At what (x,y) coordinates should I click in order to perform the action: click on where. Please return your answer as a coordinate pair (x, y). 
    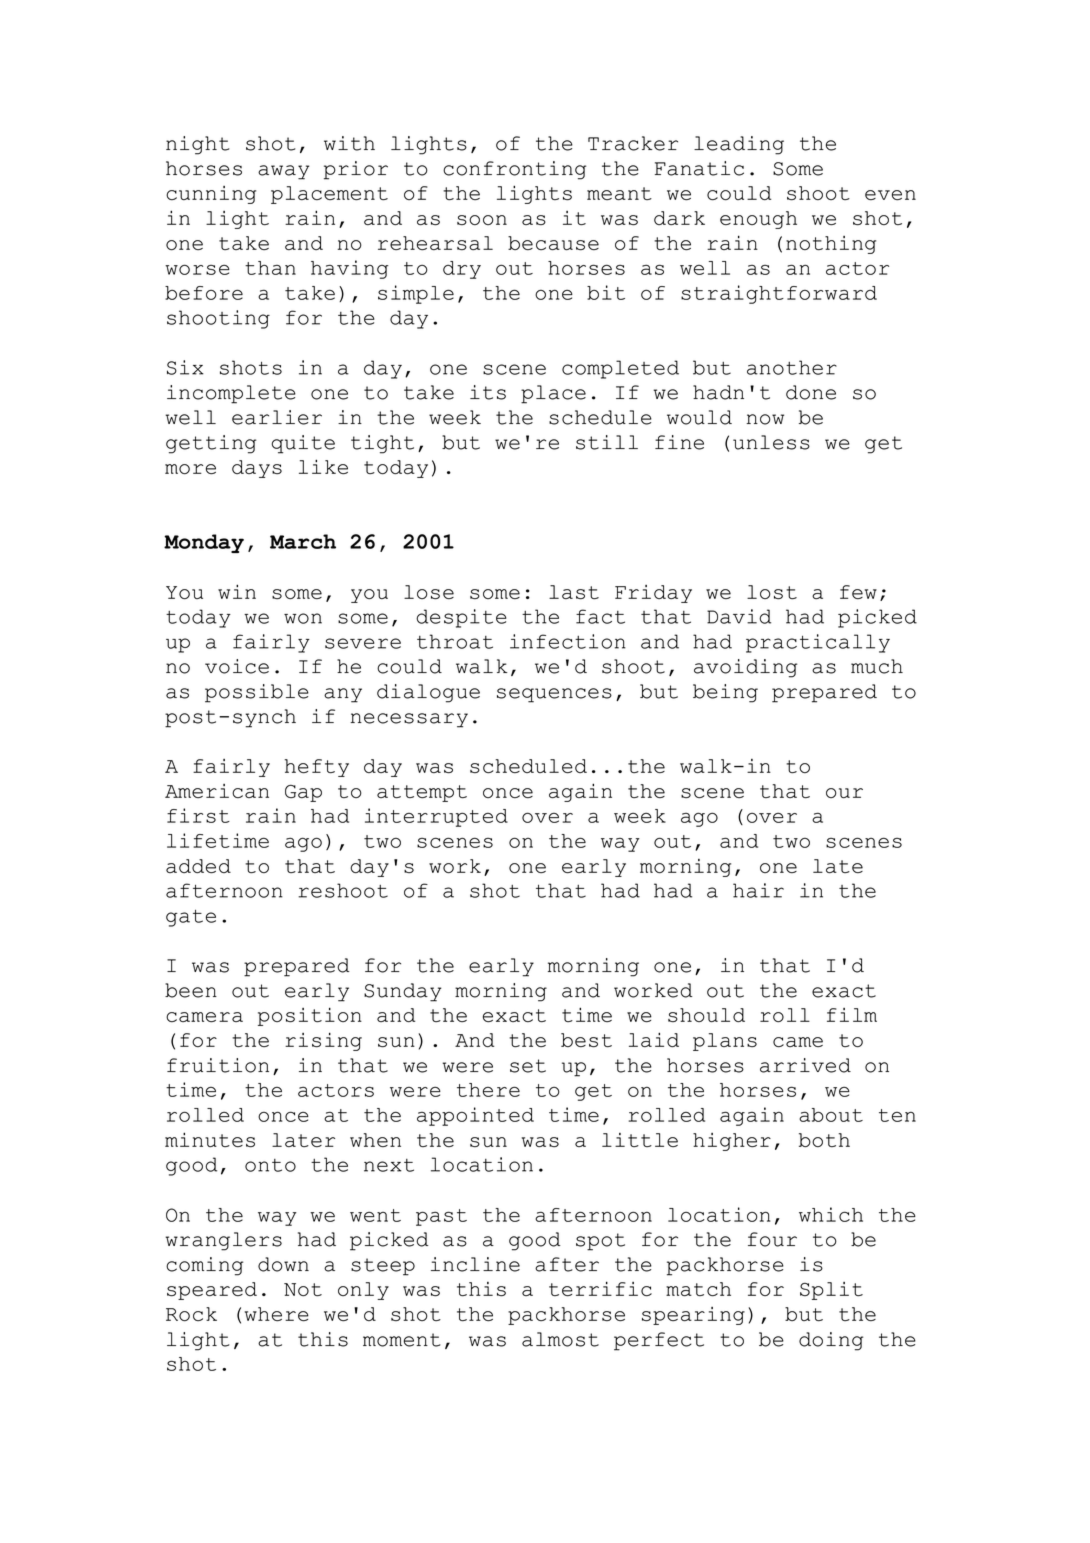
    Looking at the image, I should click on (277, 1314).
